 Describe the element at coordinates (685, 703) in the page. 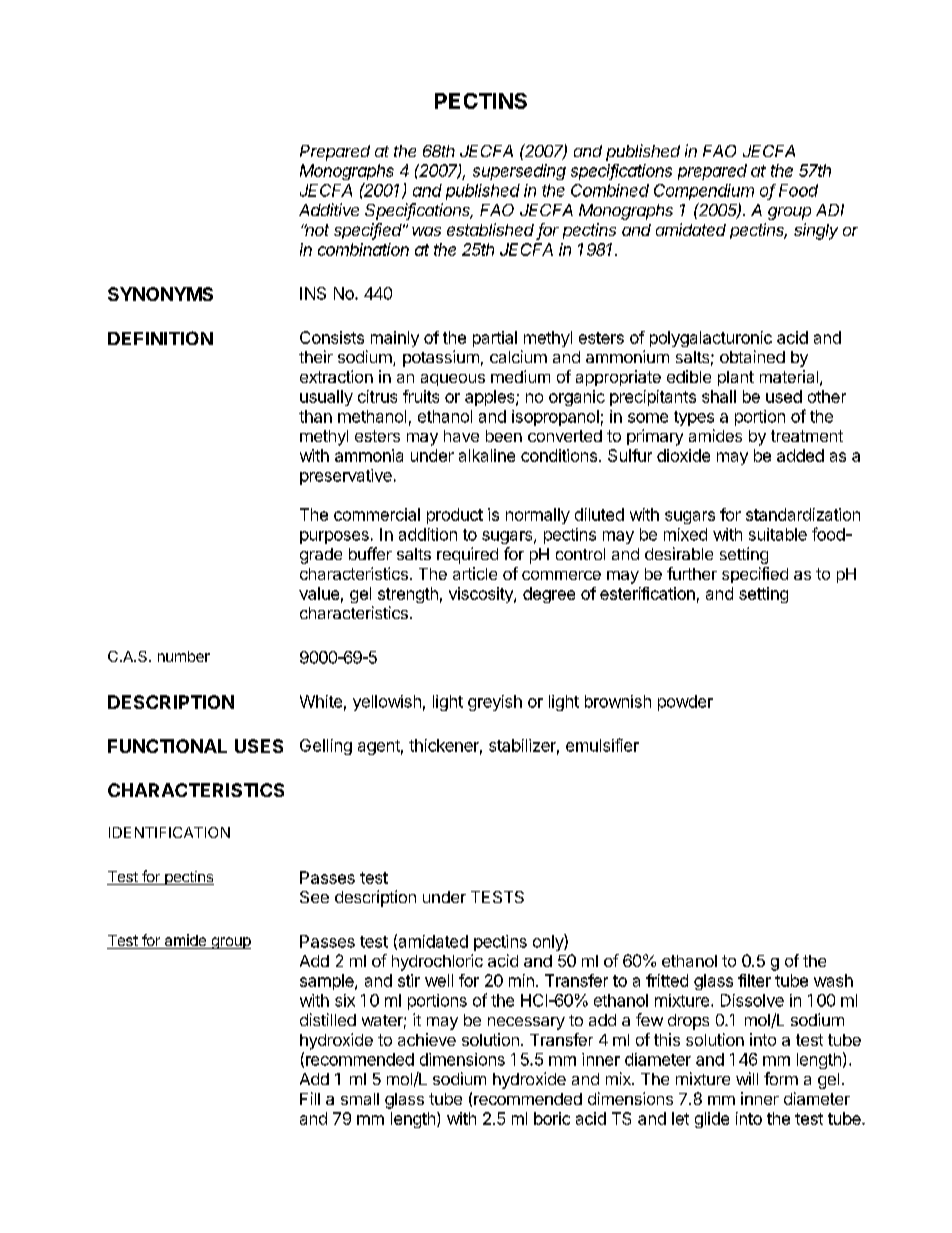

I see `powder` at that location.
